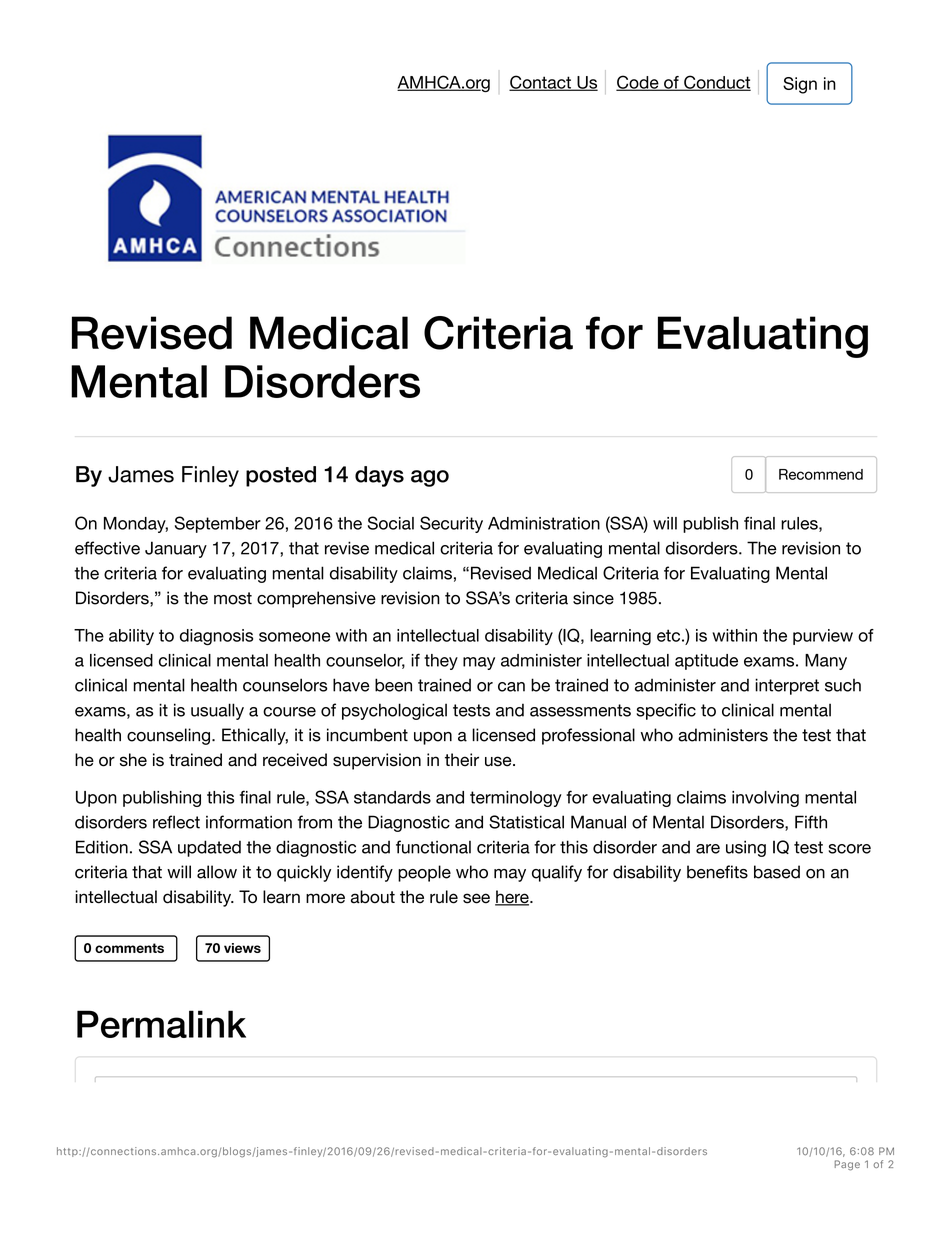 The width and height of the screenshot is (952, 1233). I want to click on Sign, so click(800, 85).
